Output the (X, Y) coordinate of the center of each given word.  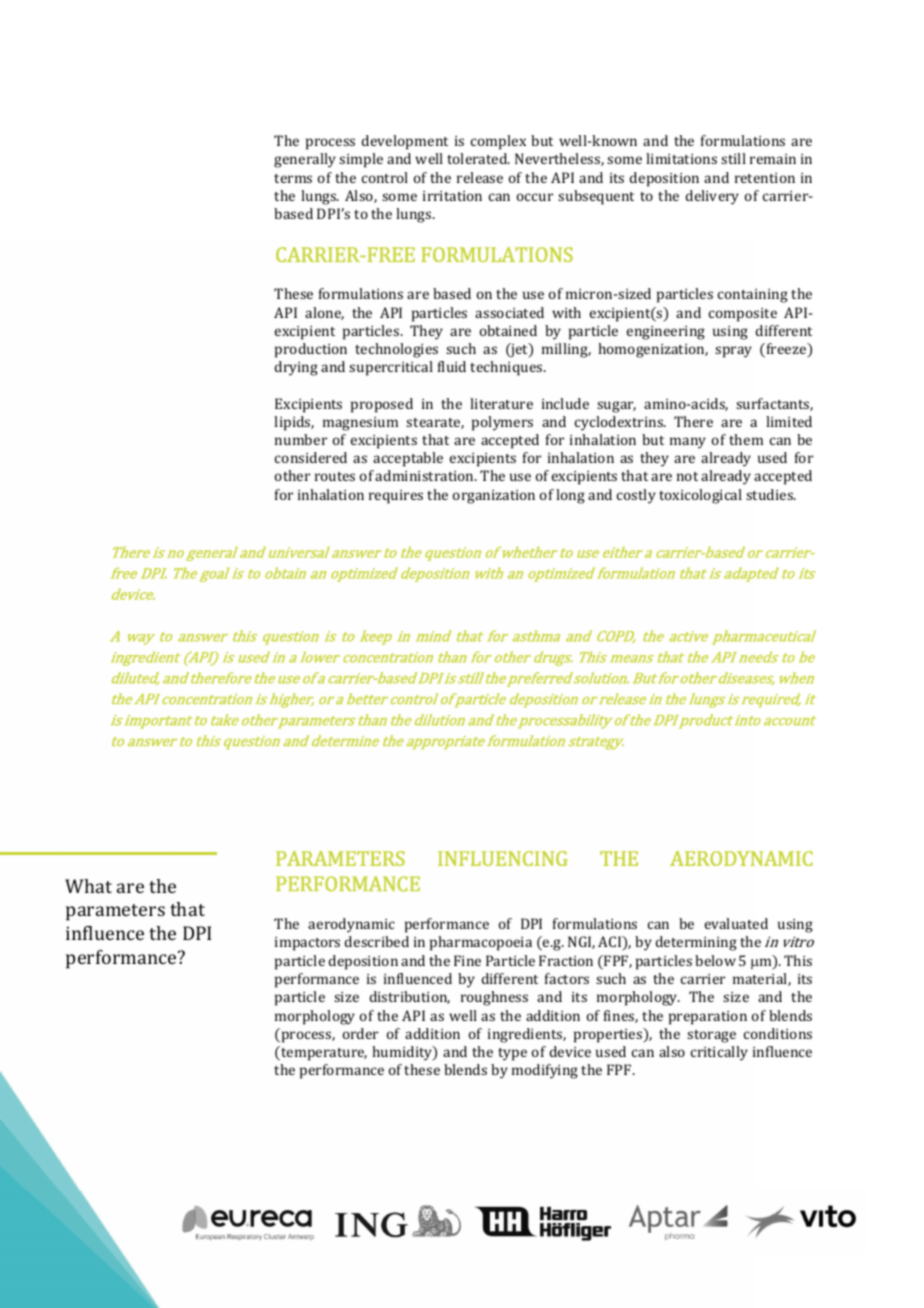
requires (396, 497)
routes (335, 476)
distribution (410, 997)
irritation (452, 196)
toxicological (700, 496)
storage (711, 1036)
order (360, 1033)
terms (293, 178)
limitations (681, 158)
